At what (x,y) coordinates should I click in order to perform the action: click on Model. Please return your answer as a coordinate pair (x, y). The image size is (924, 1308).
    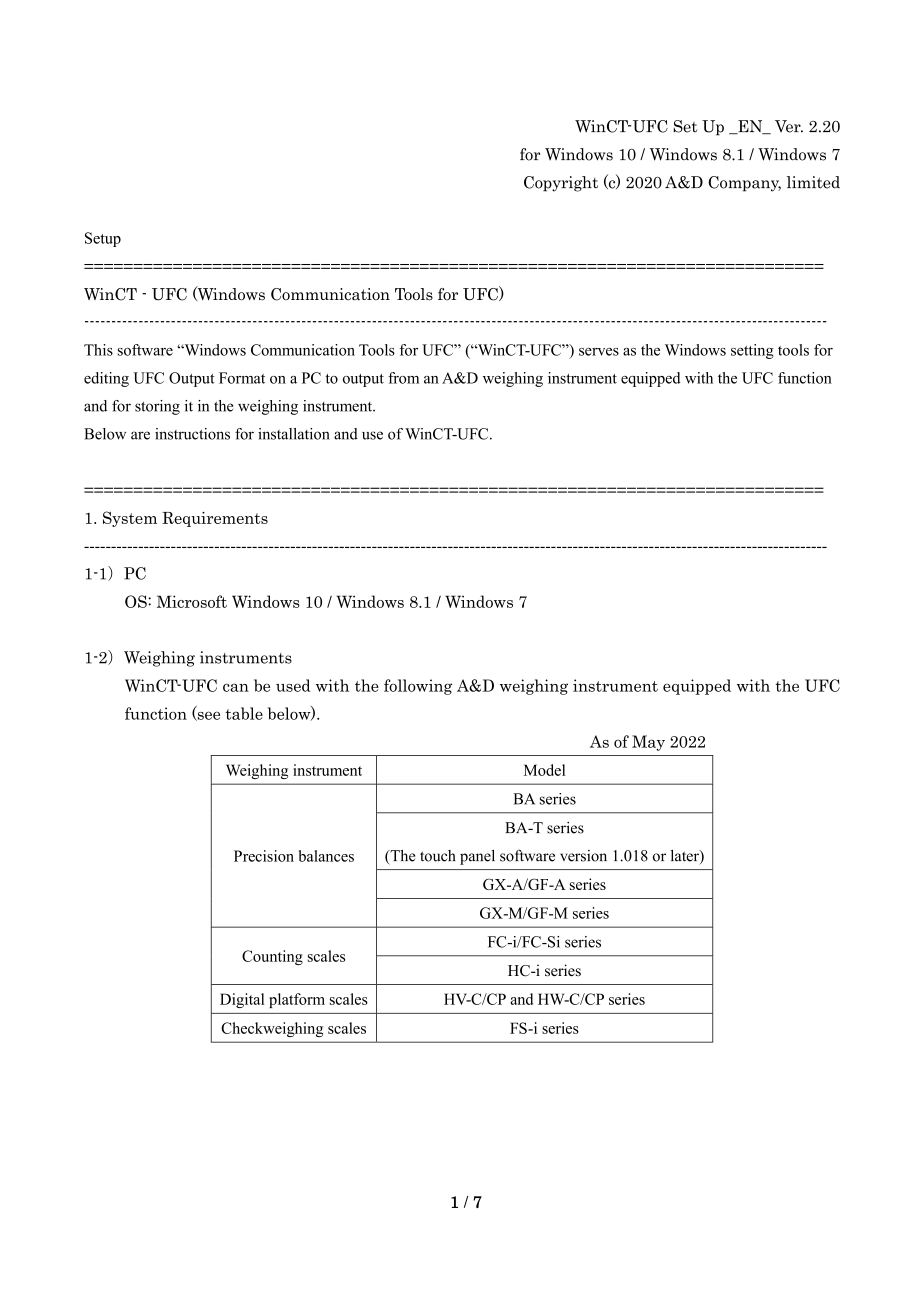
    Looking at the image, I should click on (544, 770).
